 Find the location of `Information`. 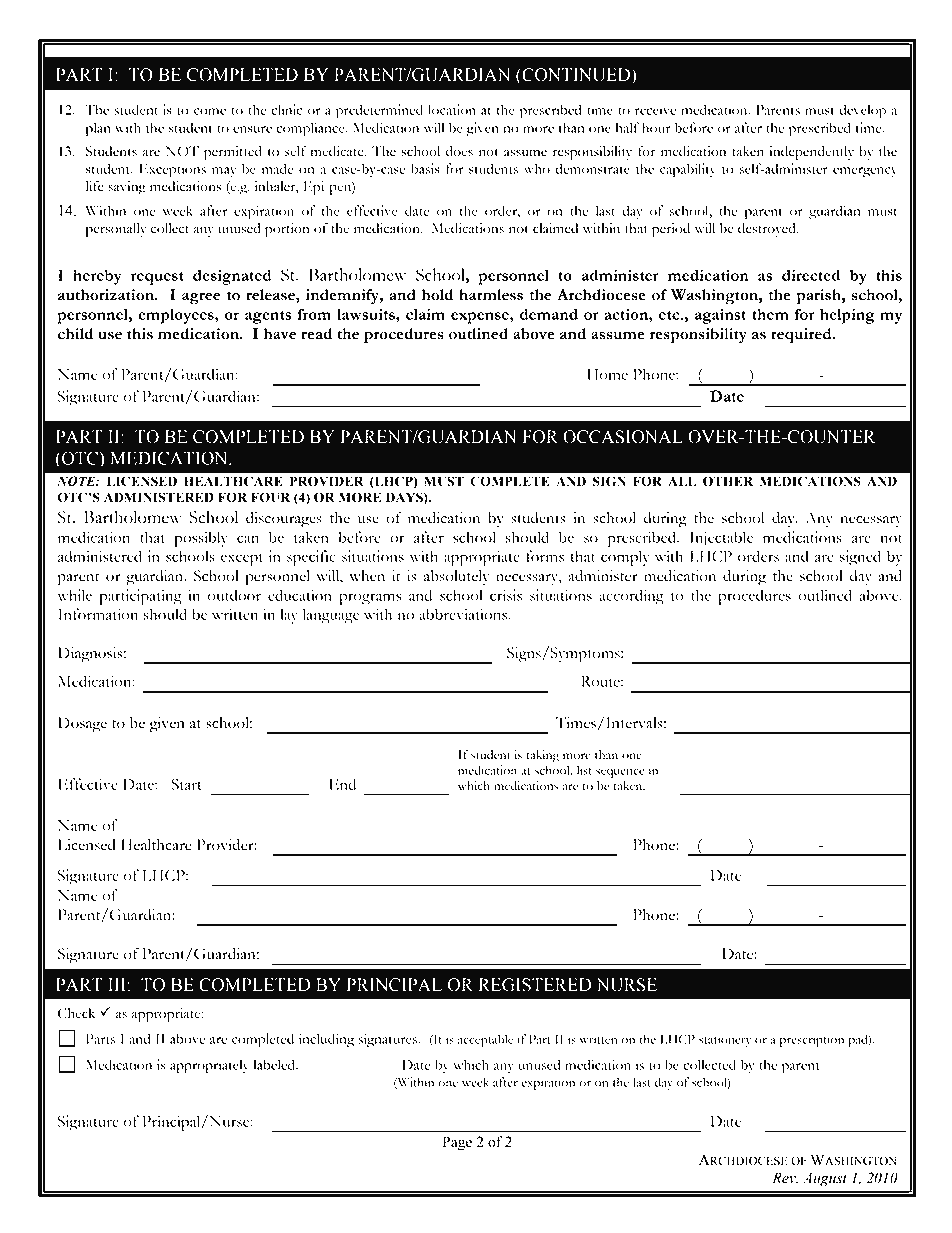

Information is located at coordinates (98, 614).
